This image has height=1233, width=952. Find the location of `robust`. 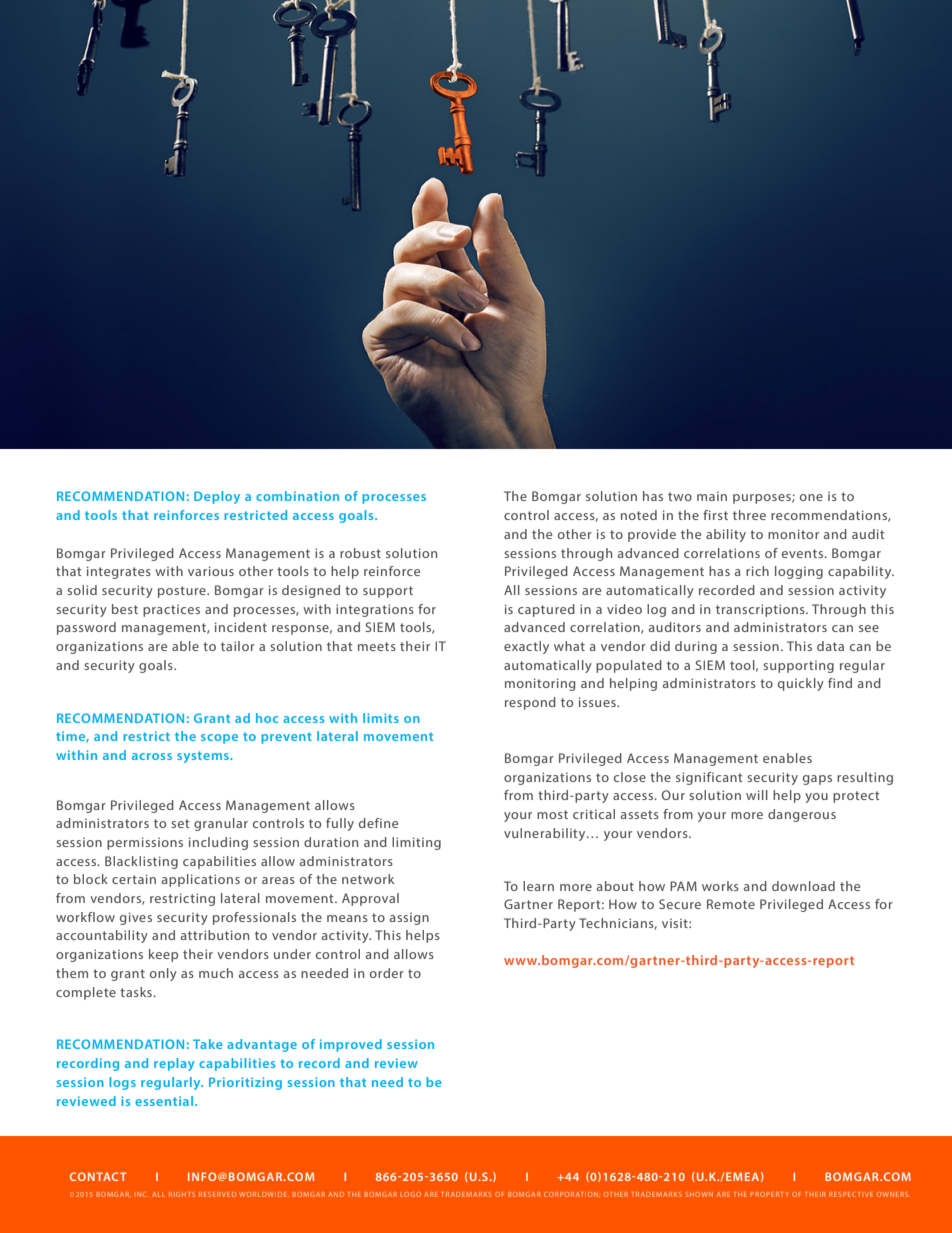

robust is located at coordinates (360, 553).
